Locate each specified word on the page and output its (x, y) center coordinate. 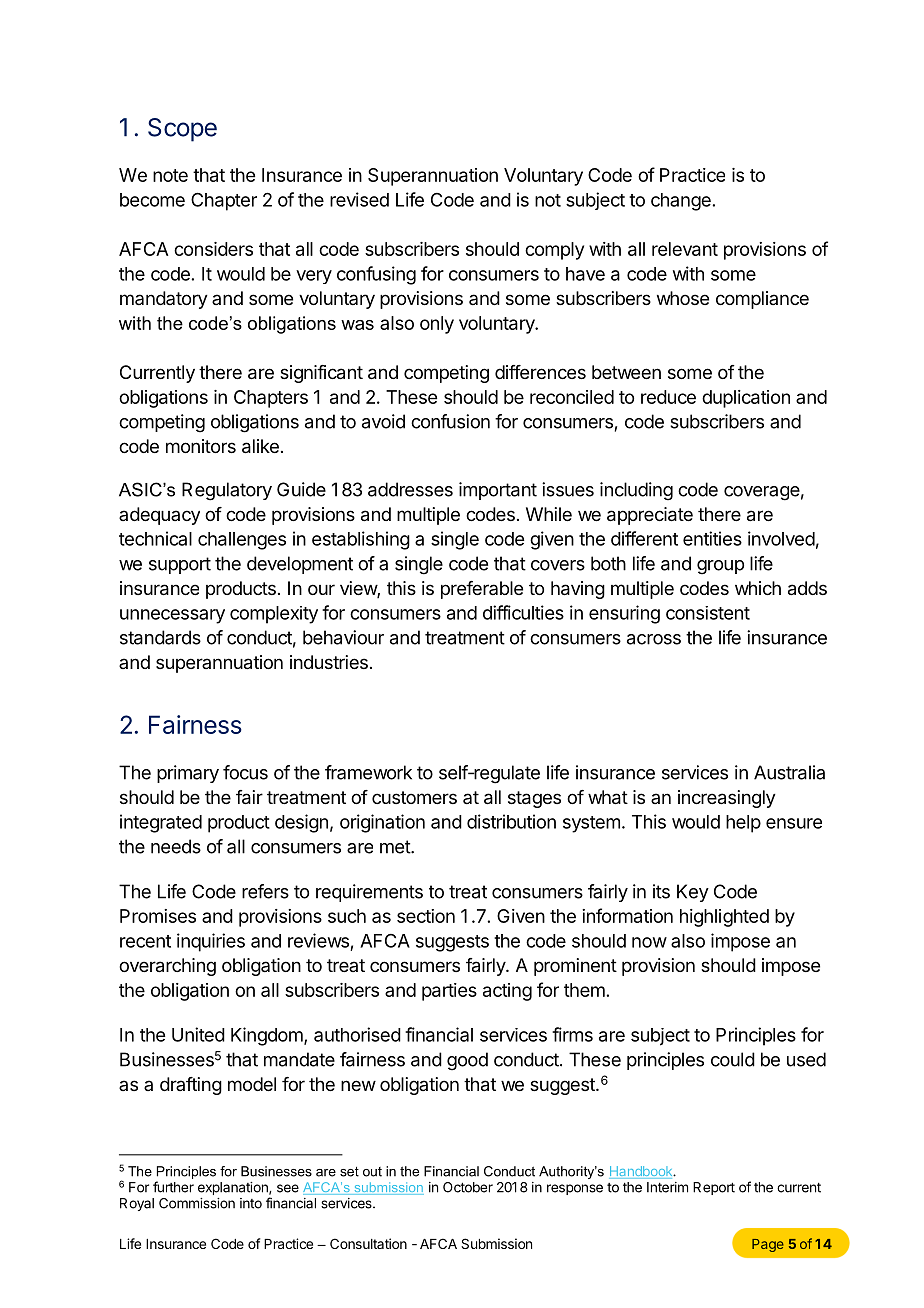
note (170, 175)
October (468, 1187)
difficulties (523, 612)
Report (714, 1188)
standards (160, 637)
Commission (197, 1203)
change (681, 202)
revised (359, 199)
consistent (708, 613)
